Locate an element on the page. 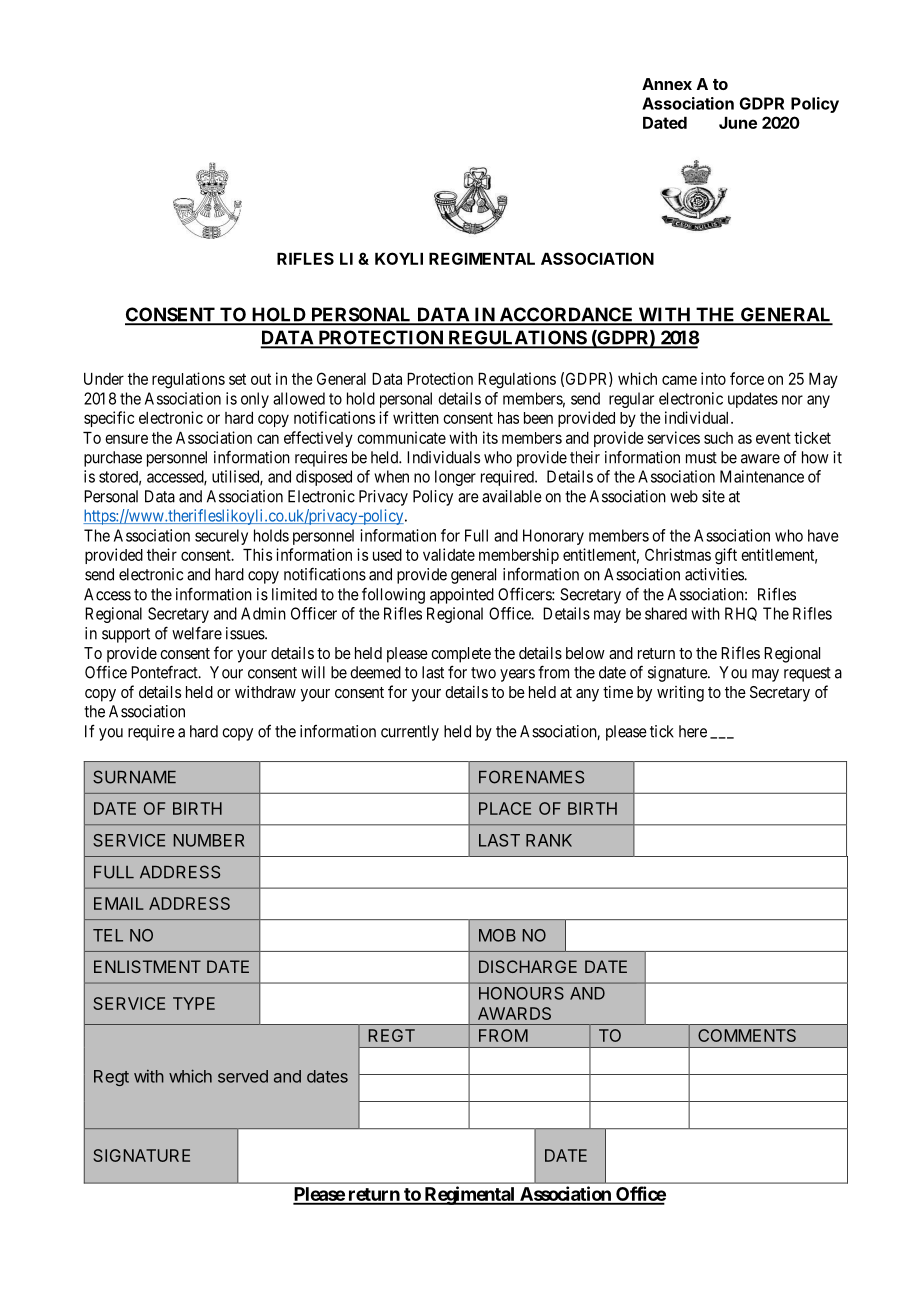  here is located at coordinates (693, 731).
